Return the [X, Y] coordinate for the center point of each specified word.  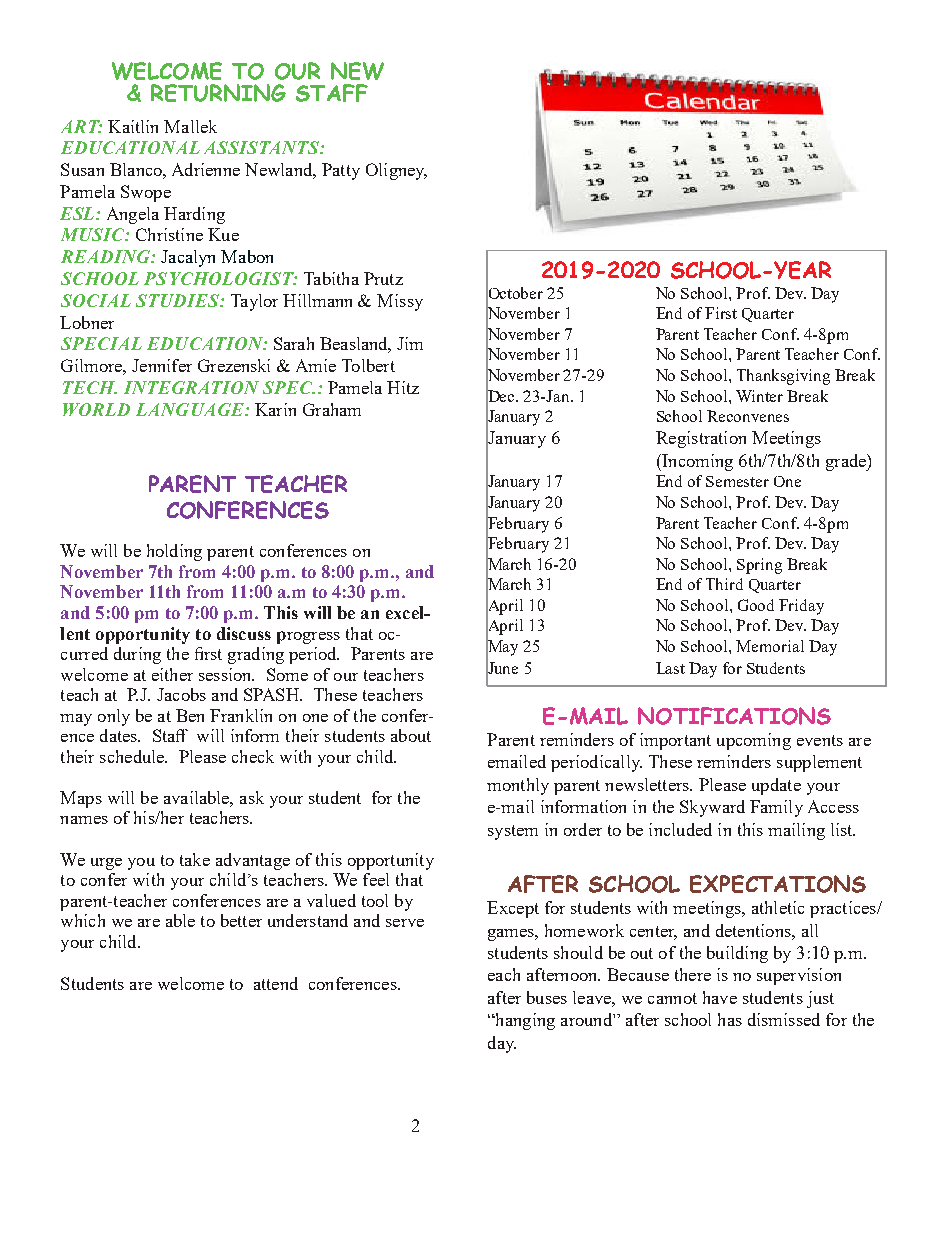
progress [308, 637]
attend [276, 983]
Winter [759, 396]
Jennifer [162, 365]
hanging [524, 1021]
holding [174, 552]
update [776, 786]
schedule [133, 756]
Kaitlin [133, 126]
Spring [759, 566]
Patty [341, 171]
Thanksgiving [783, 377]
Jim [410, 343]
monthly [518, 786]
